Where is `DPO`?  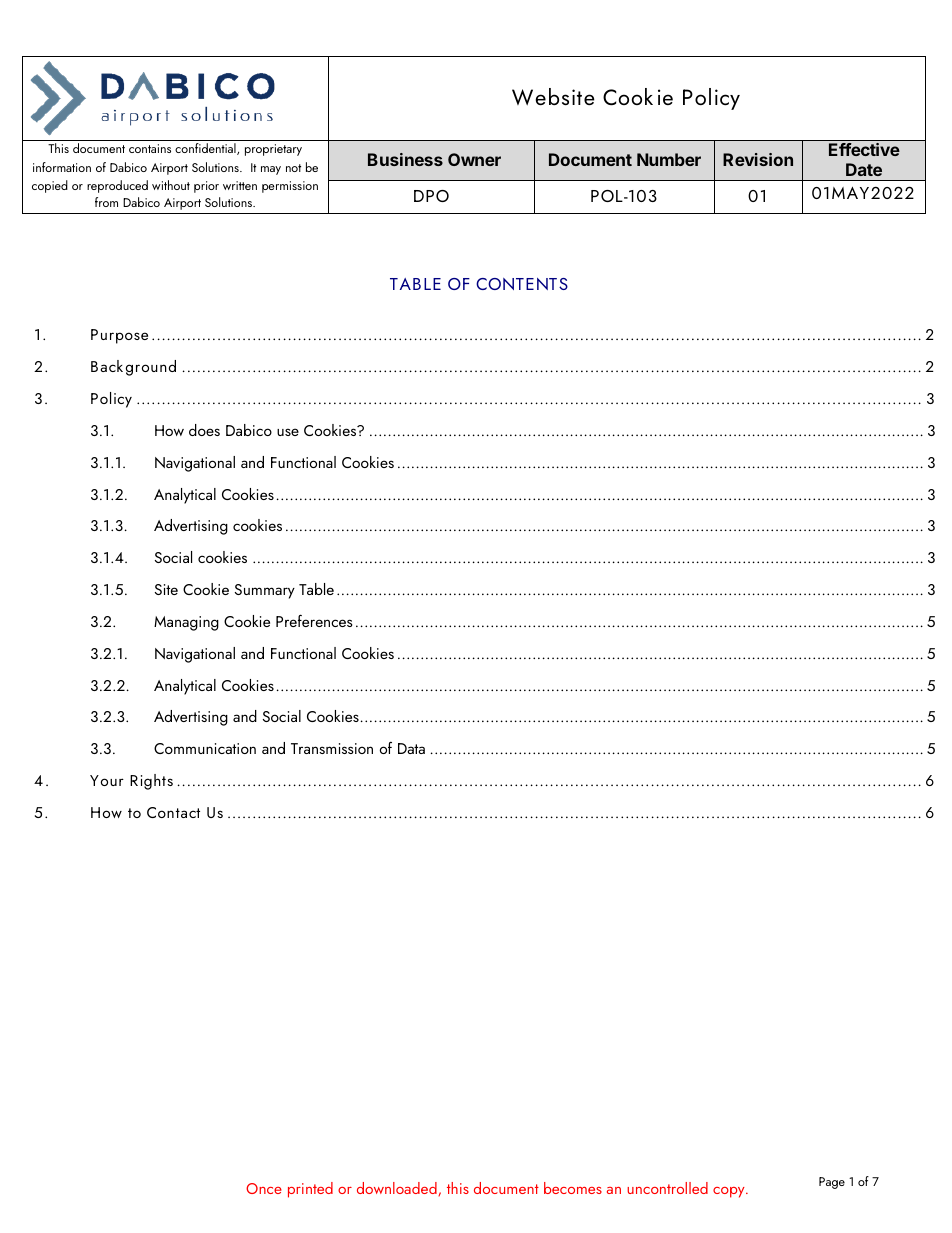 DPO is located at coordinates (431, 196).
